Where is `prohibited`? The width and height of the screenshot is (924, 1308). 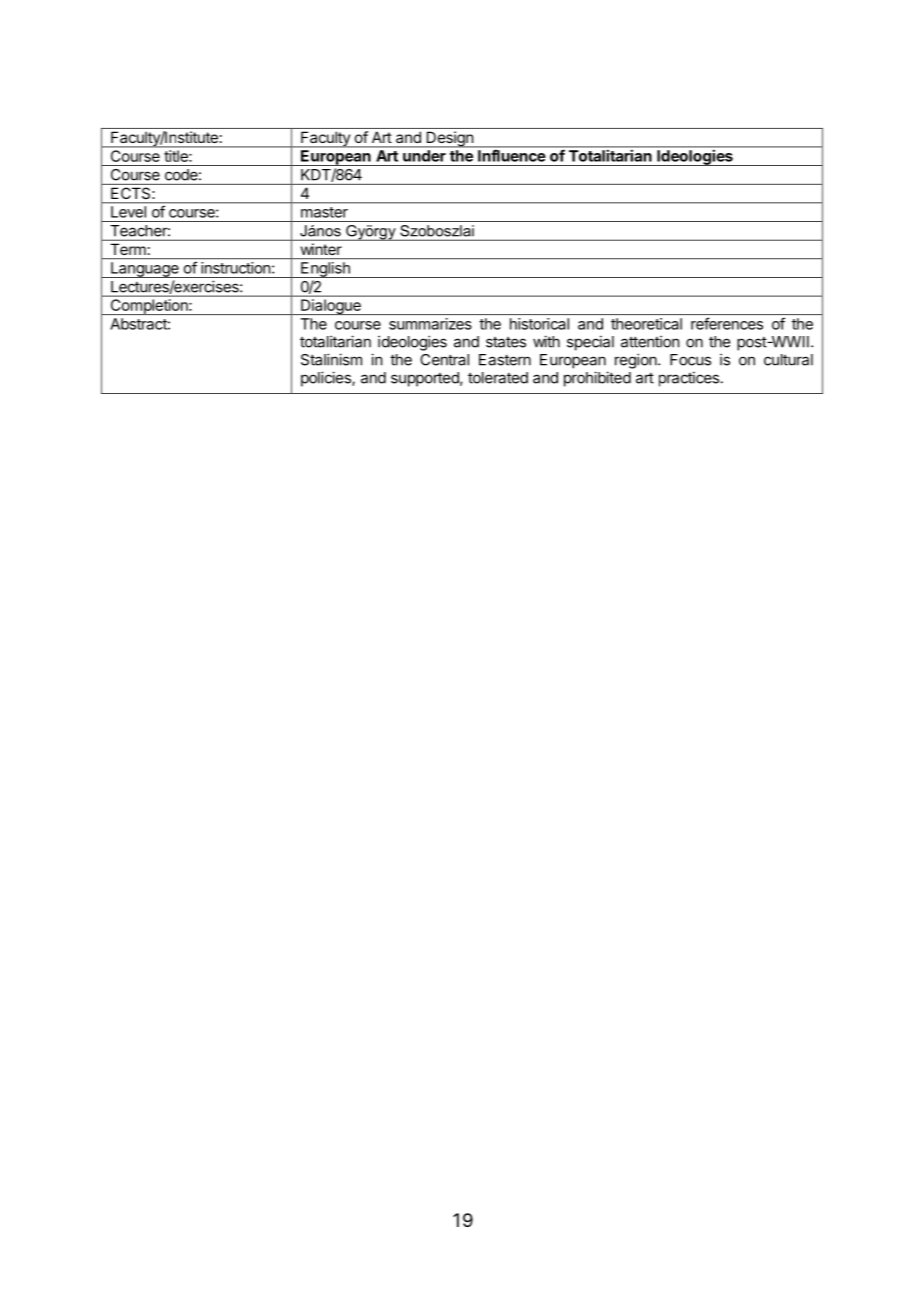
prohibited is located at coordinates (597, 379).
